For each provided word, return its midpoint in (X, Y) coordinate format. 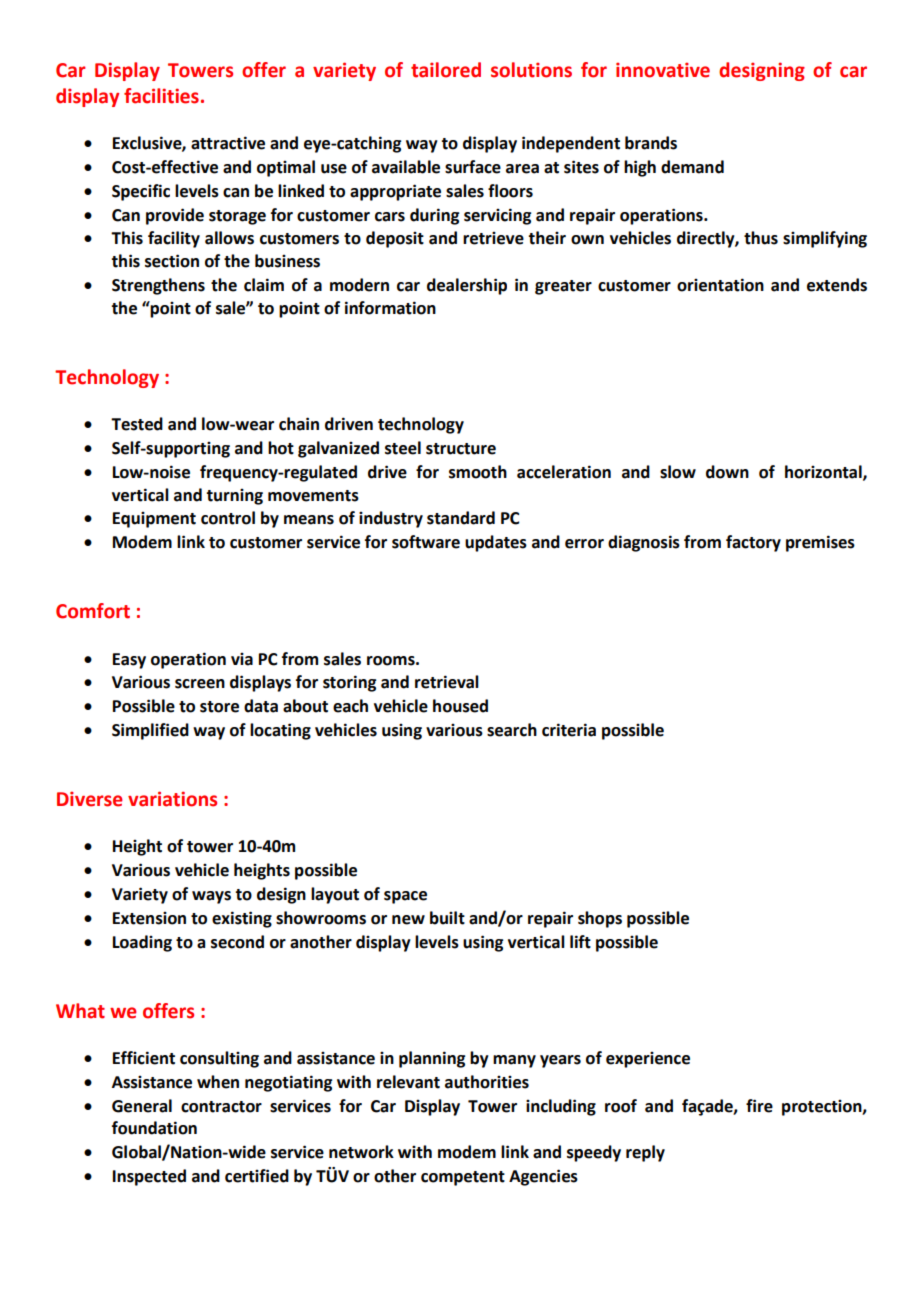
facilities (161, 96)
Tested (137, 424)
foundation (154, 1128)
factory (753, 543)
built (447, 918)
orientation (720, 285)
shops (600, 919)
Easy (129, 661)
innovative (663, 70)
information (390, 308)
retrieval (447, 682)
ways (211, 897)
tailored (446, 70)
